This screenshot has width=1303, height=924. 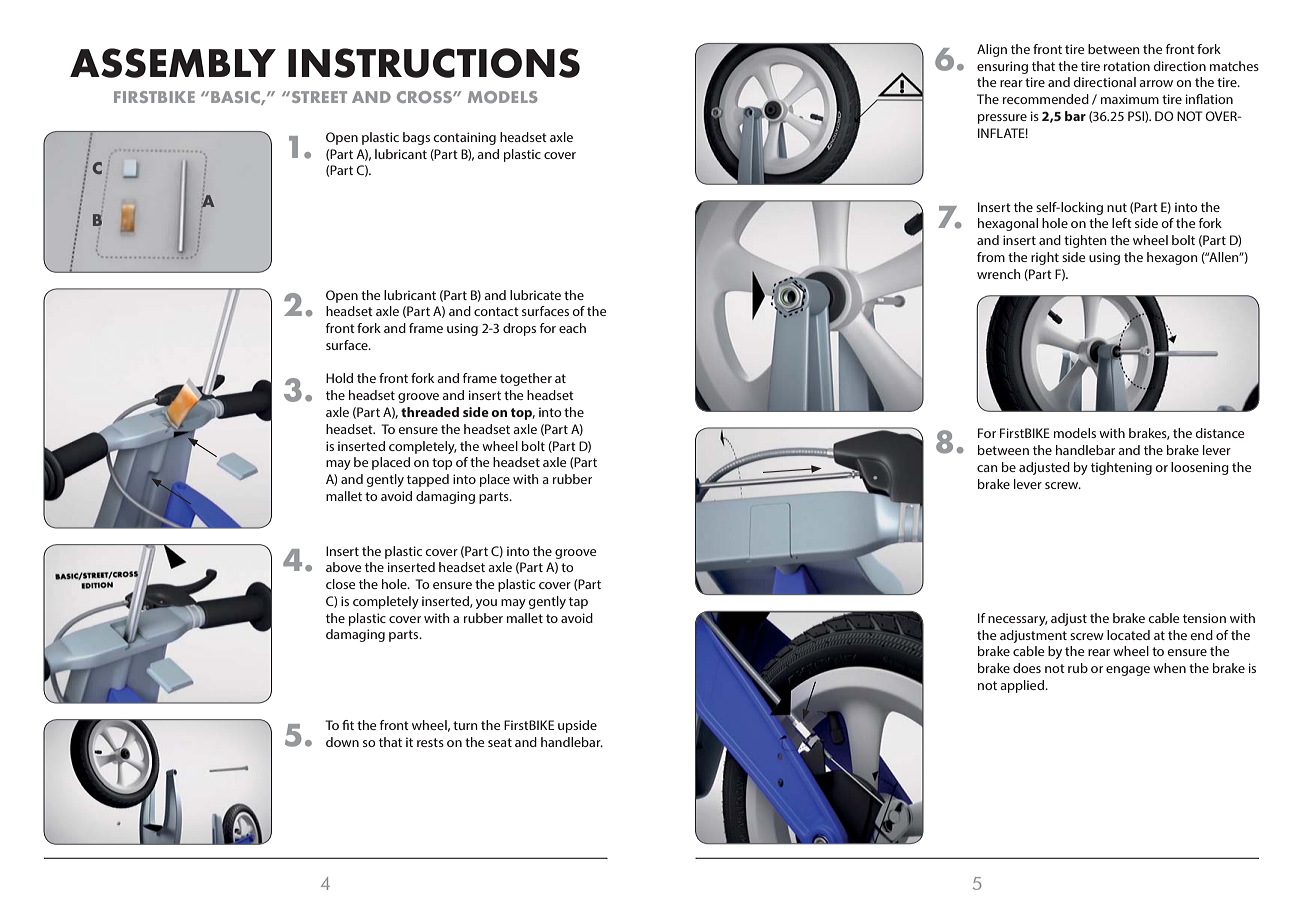 What do you see at coordinates (318, 97) in the screenshot?
I see `STREET` at bounding box center [318, 97].
